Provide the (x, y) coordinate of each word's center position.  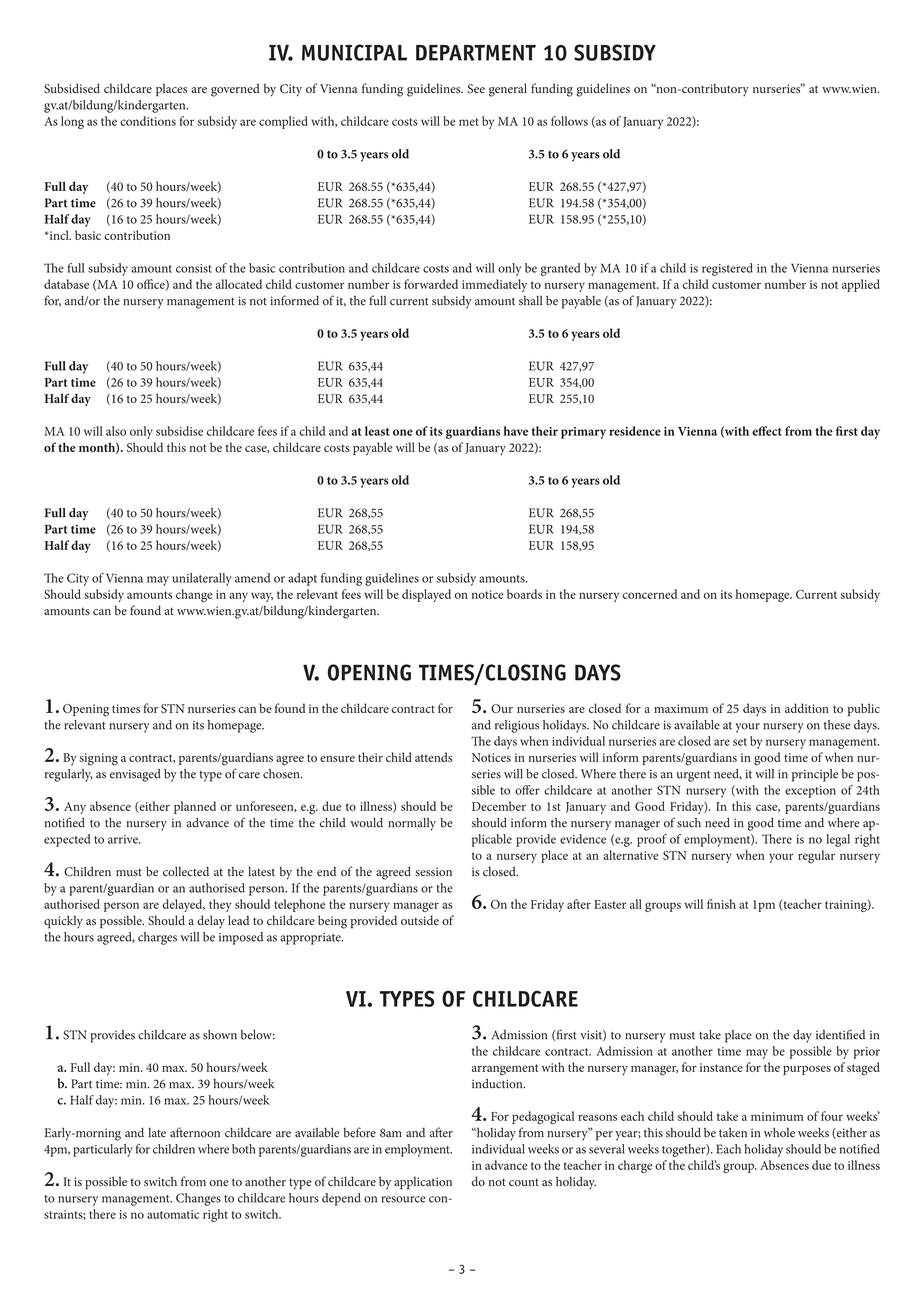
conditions (148, 121)
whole (779, 1133)
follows (569, 121)
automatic (173, 1214)
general (508, 90)
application (423, 1182)
